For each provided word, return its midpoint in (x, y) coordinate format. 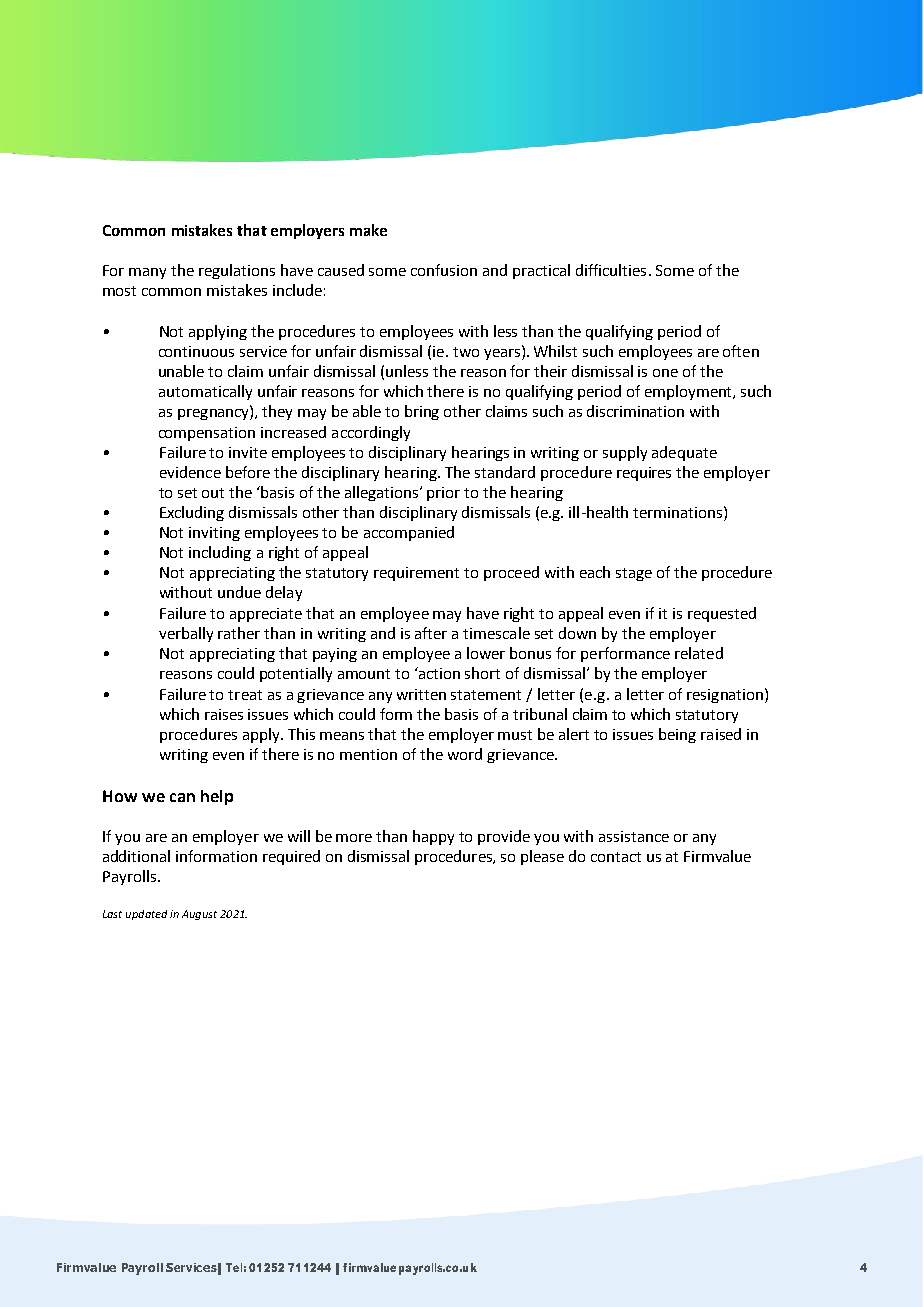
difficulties (611, 270)
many (147, 273)
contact (616, 857)
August (199, 915)
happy (433, 837)
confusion (444, 270)
